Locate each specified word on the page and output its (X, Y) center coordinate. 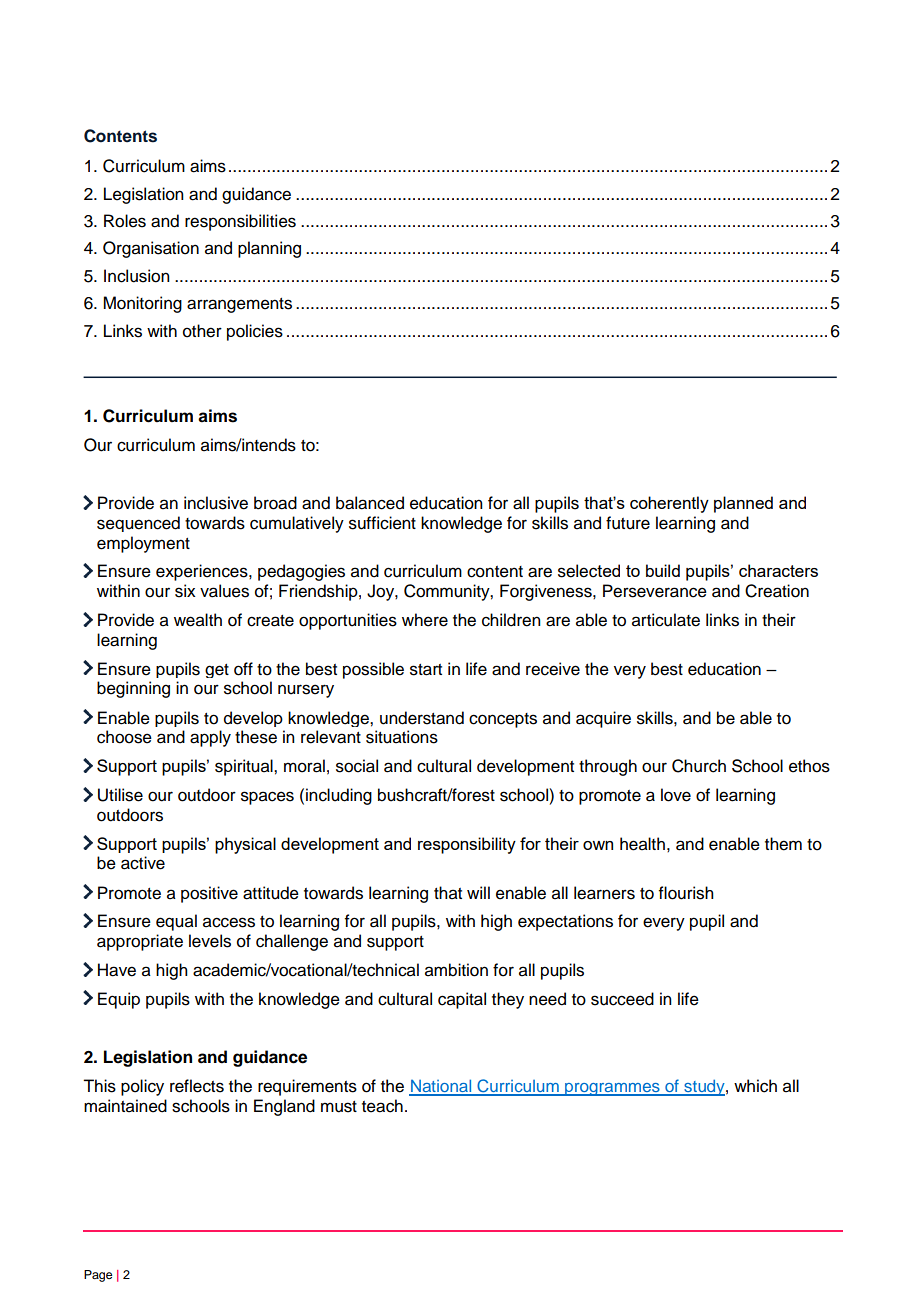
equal (176, 922)
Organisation (151, 249)
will (478, 892)
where (425, 620)
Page (98, 1276)
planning (269, 249)
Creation (777, 591)
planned (743, 504)
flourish (686, 893)
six (185, 591)
